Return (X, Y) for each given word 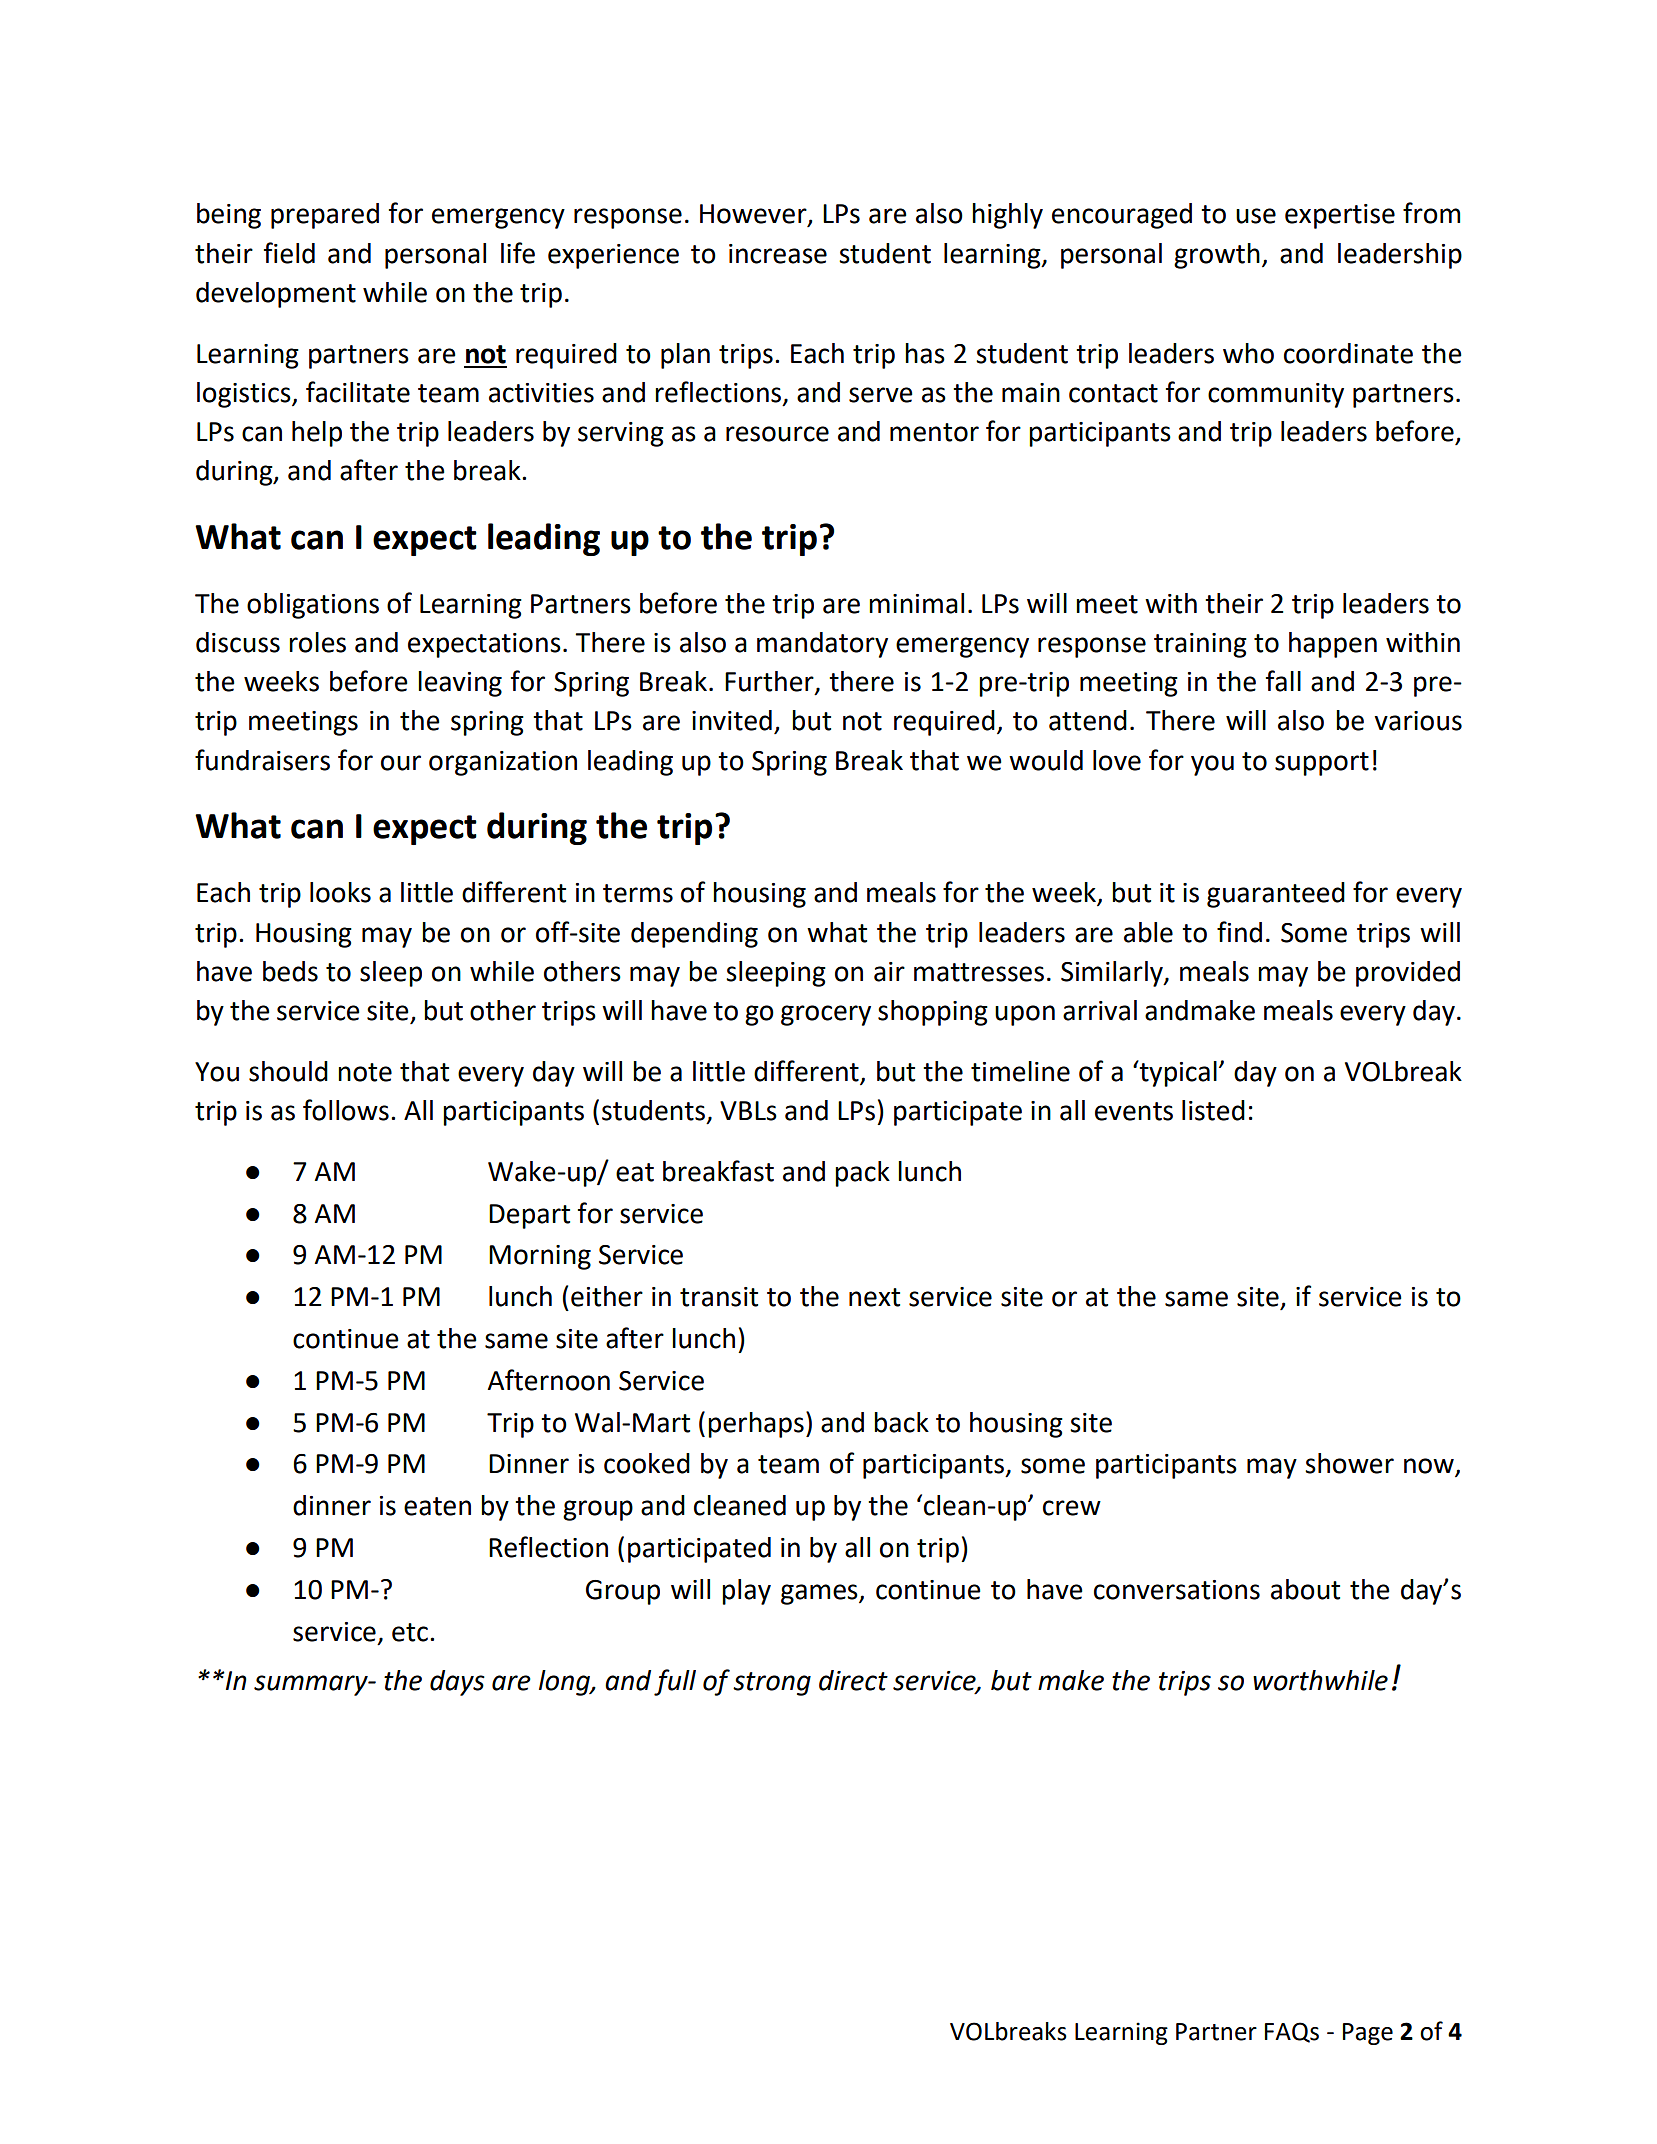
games (820, 1594)
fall (1283, 681)
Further (770, 682)
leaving (460, 684)
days (457, 1683)
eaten (437, 1506)
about (1305, 1589)
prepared (325, 216)
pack (862, 1174)
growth (1217, 256)
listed (1213, 1110)
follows (346, 1110)
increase (778, 254)
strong (772, 1684)
